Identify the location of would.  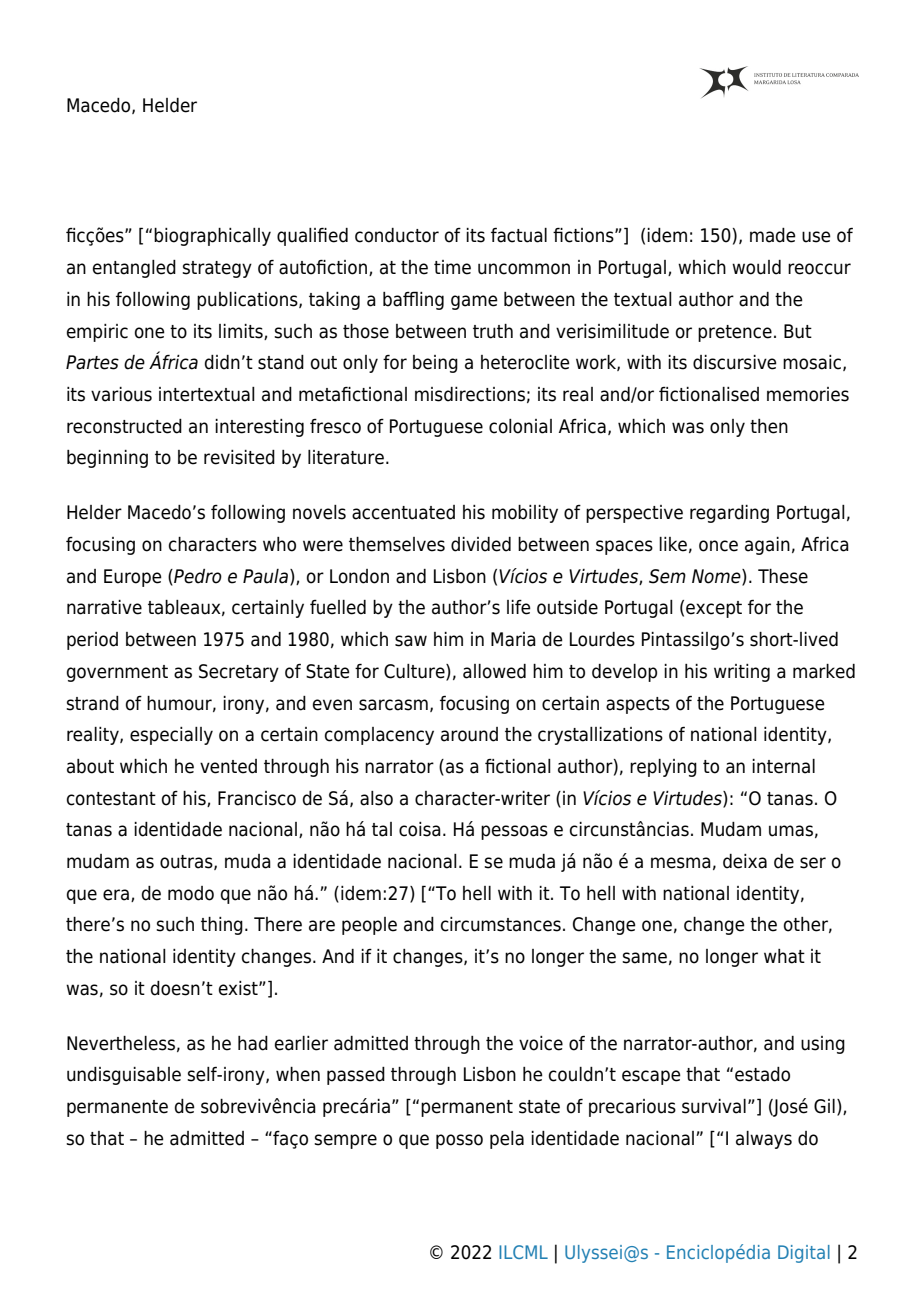
(756, 267).
